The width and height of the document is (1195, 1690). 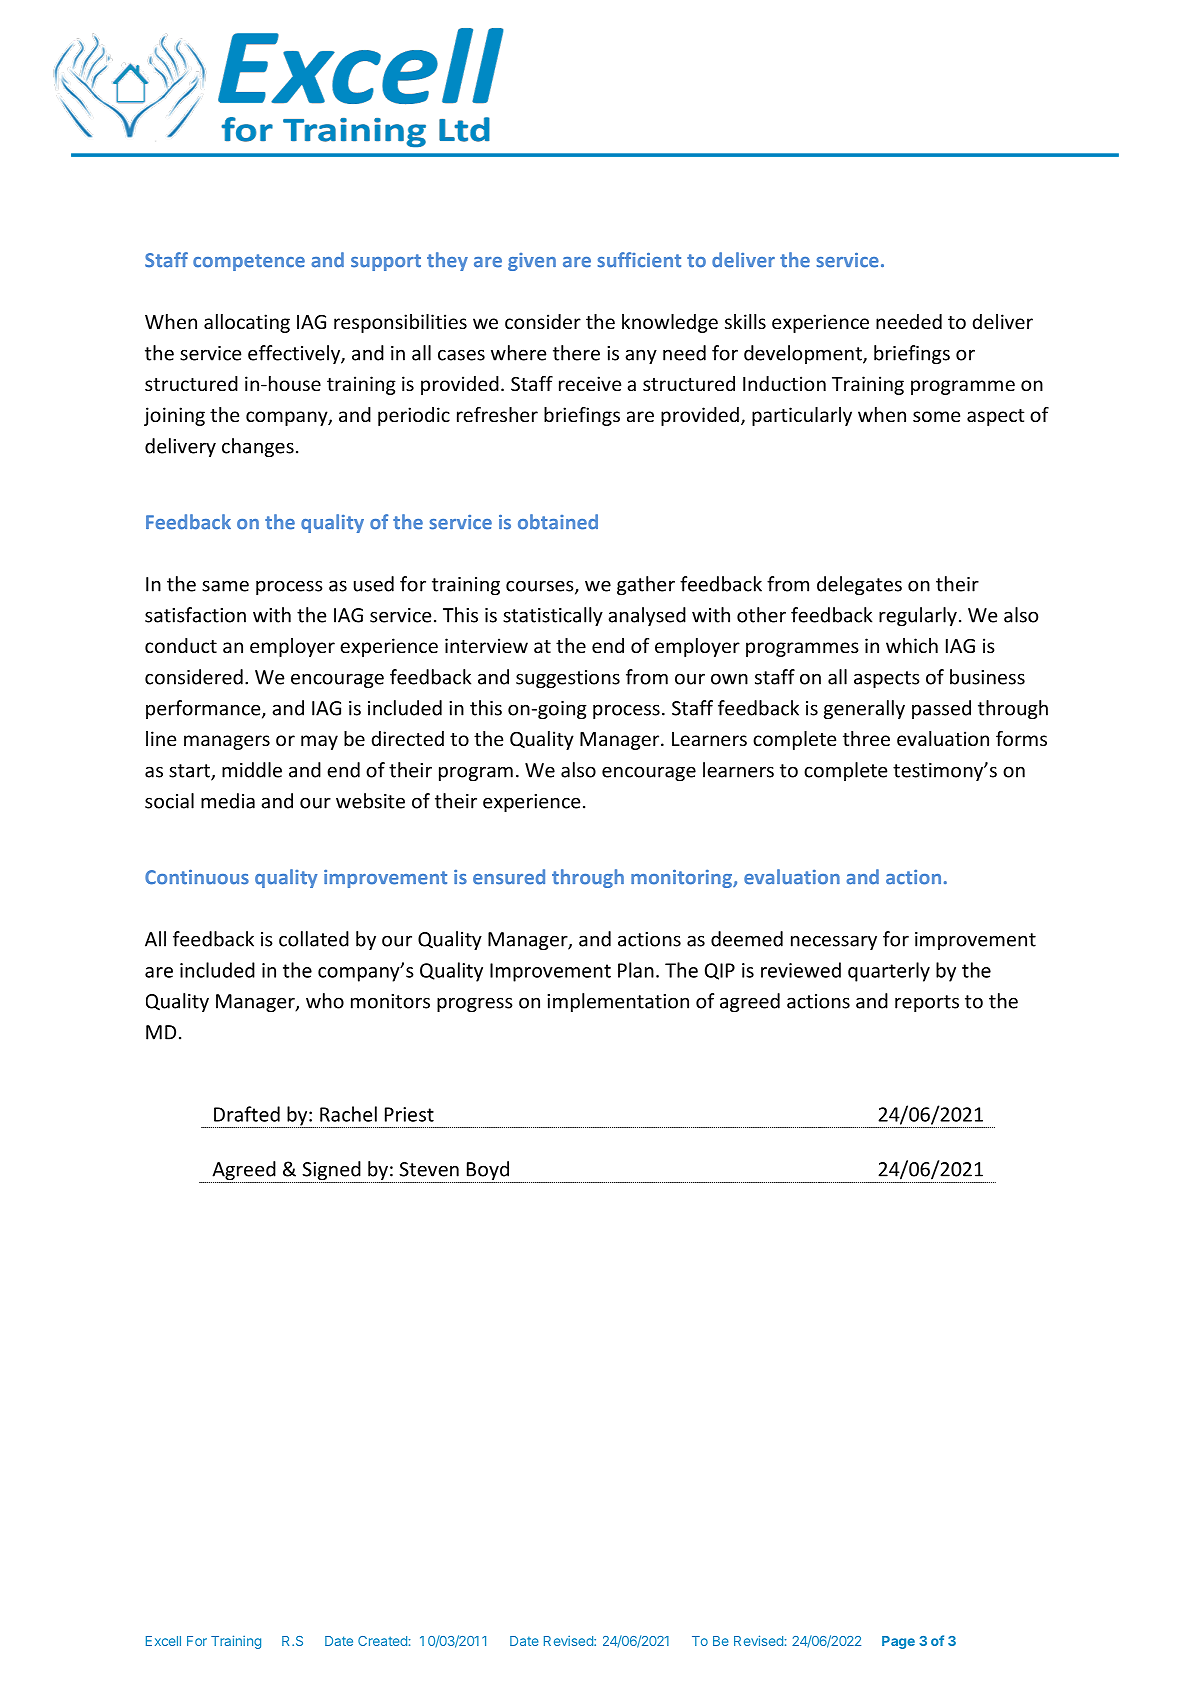 What do you see at coordinates (889, 972) in the document?
I see `quarterly` at bounding box center [889, 972].
